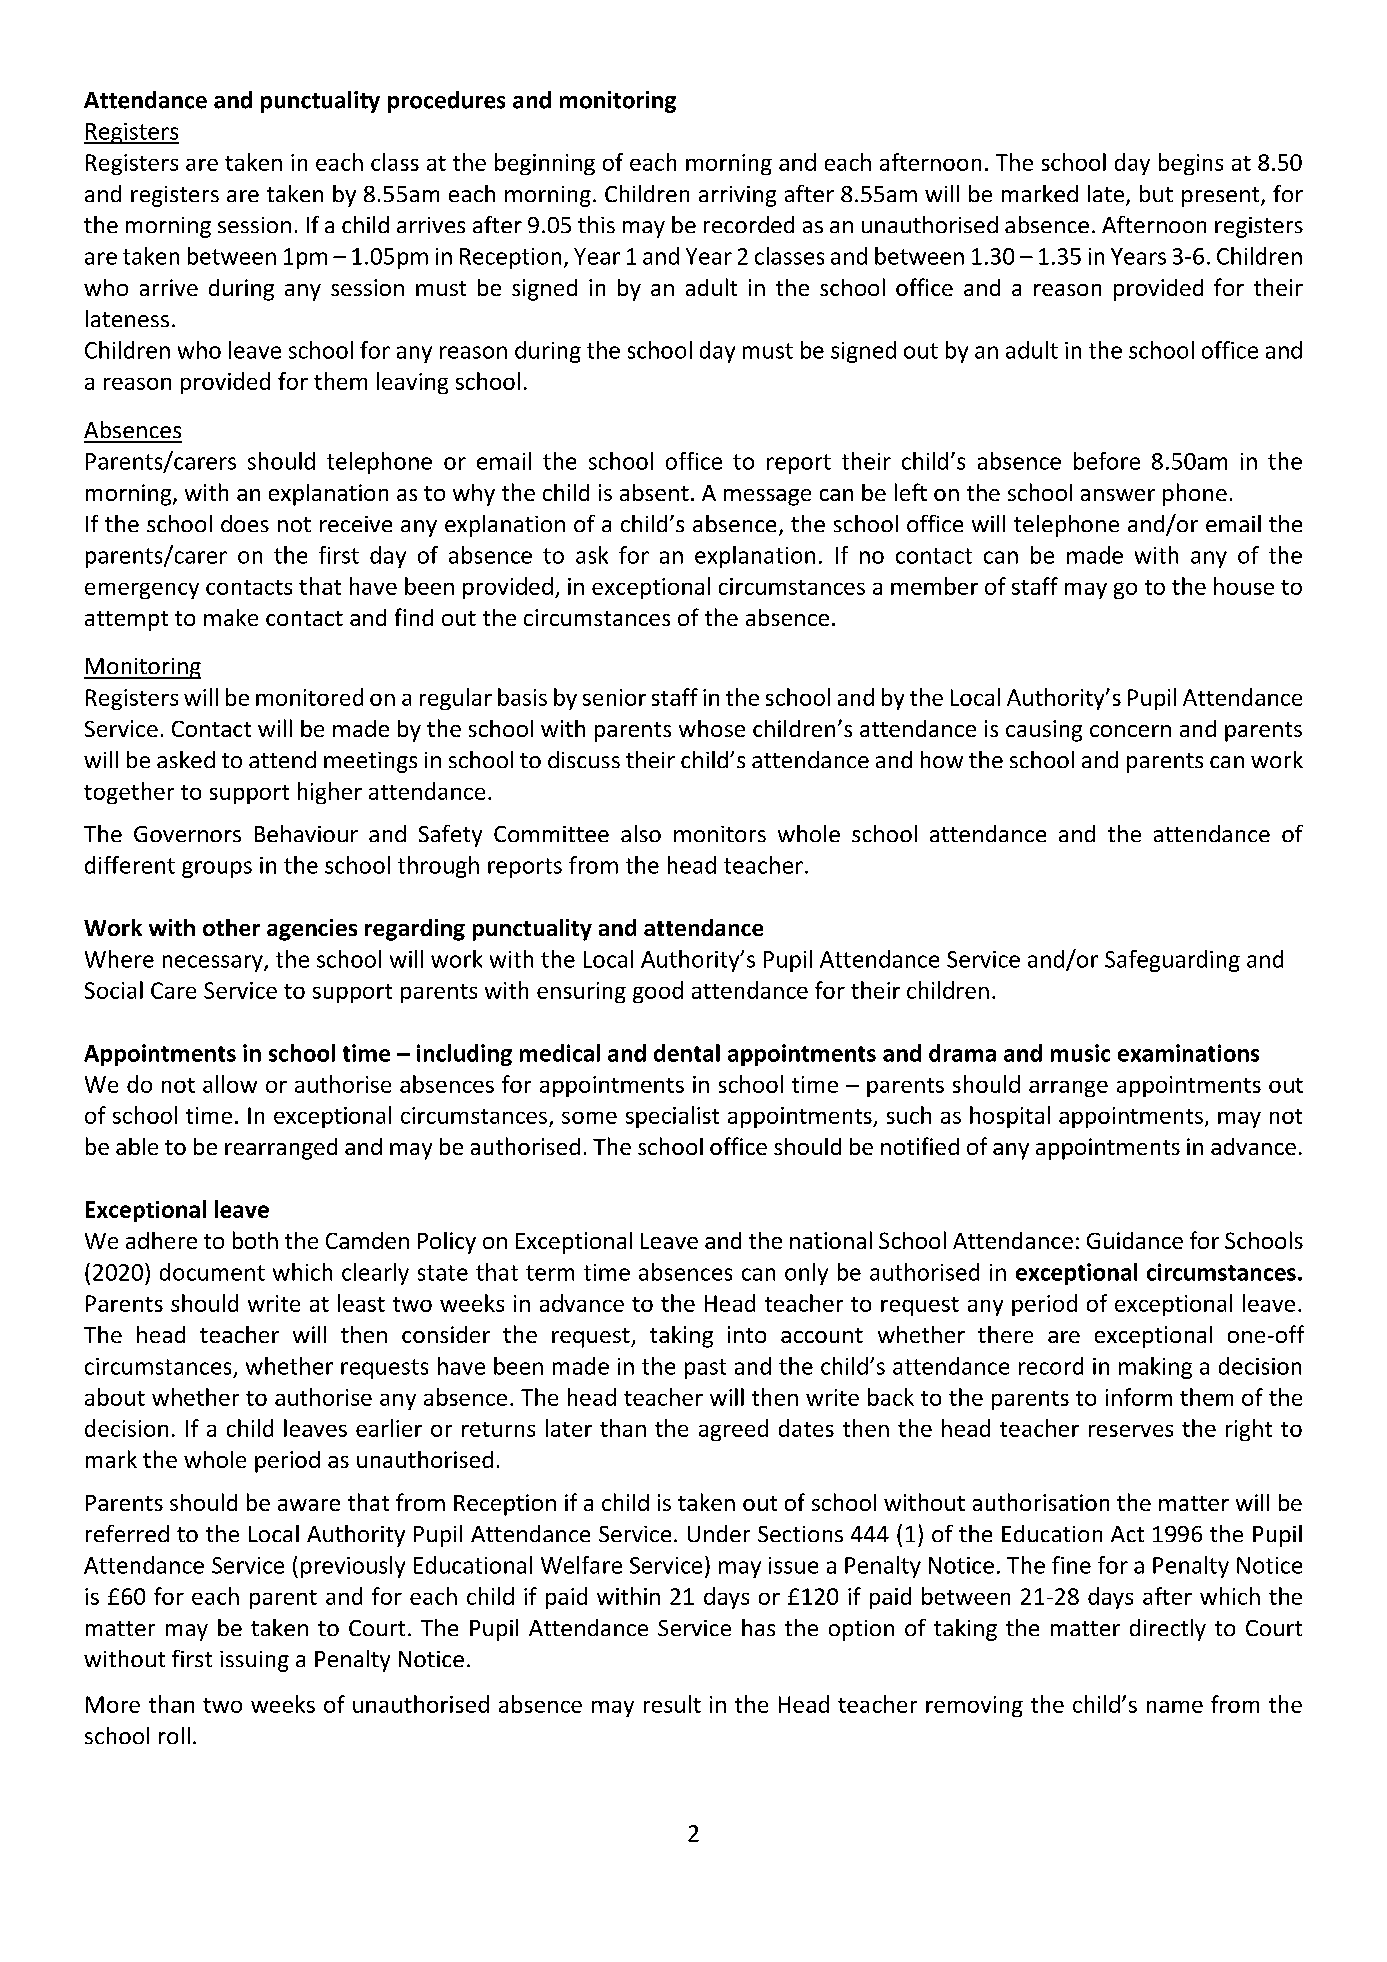 The height and width of the image is (1962, 1387). Describe the element at coordinates (1156, 193) in the image. I see `but` at that location.
